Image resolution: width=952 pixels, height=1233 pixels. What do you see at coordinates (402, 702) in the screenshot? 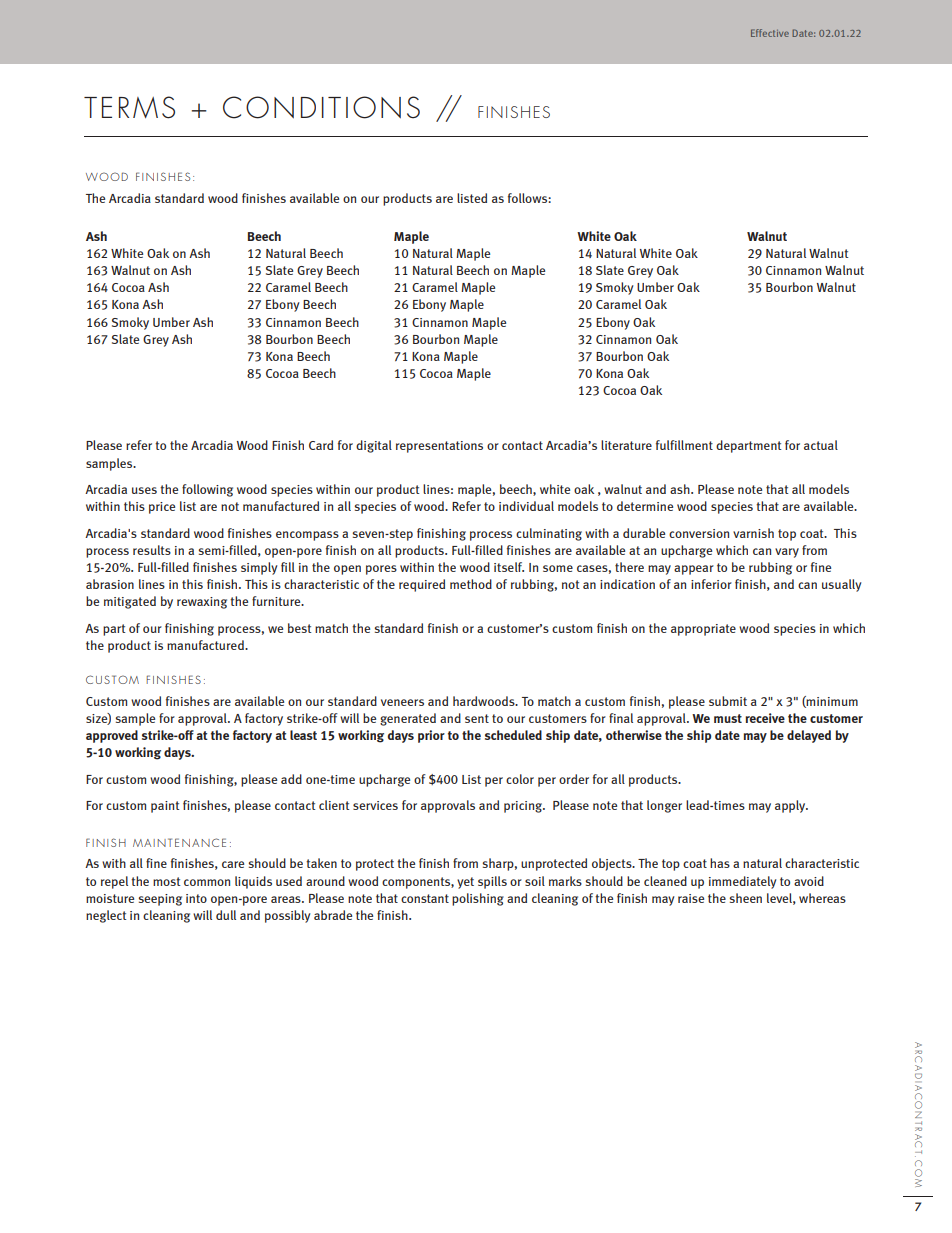
I see `veneers` at bounding box center [402, 702].
